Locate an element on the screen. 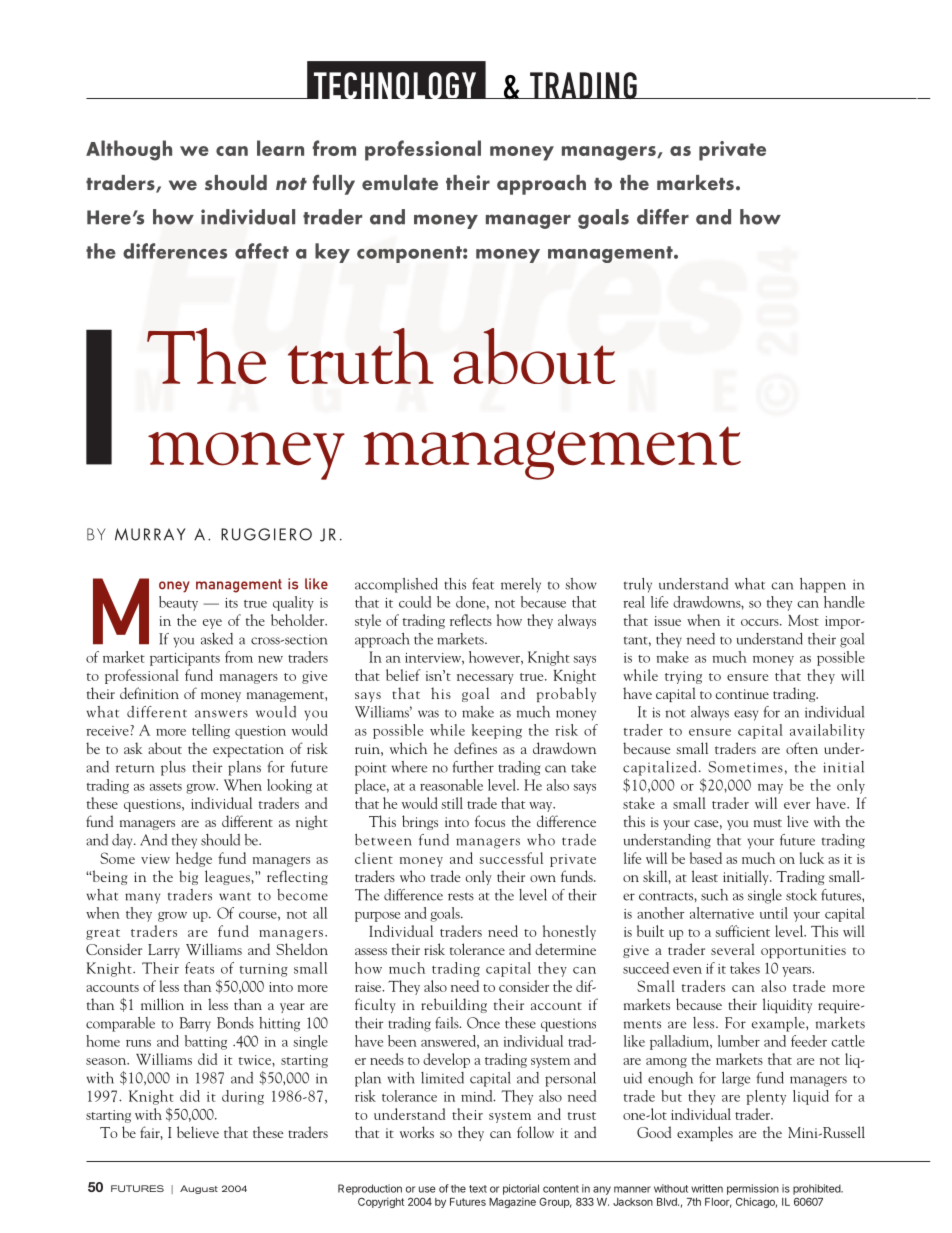  permission is located at coordinates (753, 1189).
